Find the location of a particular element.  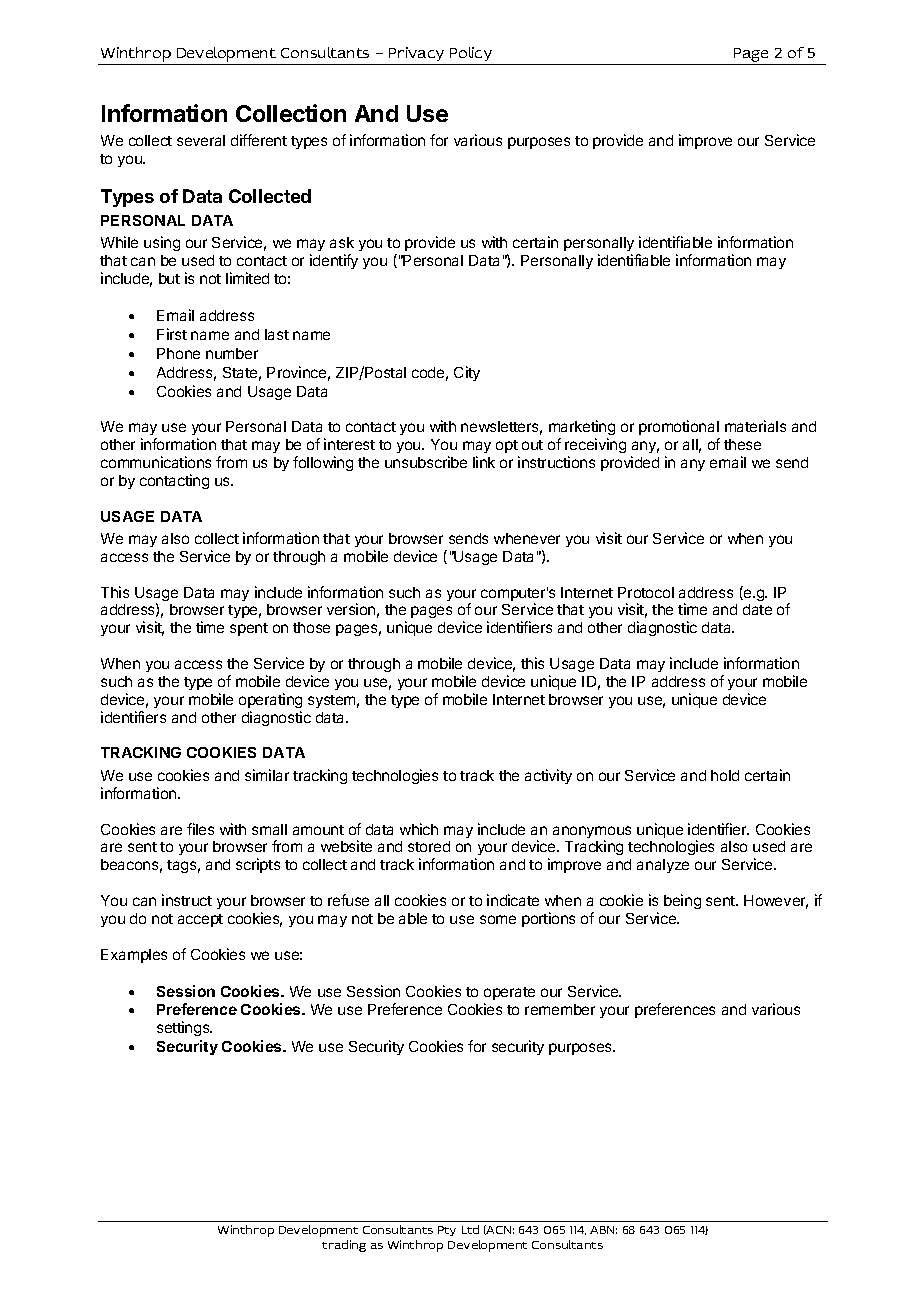

Policy is located at coordinates (471, 54).
